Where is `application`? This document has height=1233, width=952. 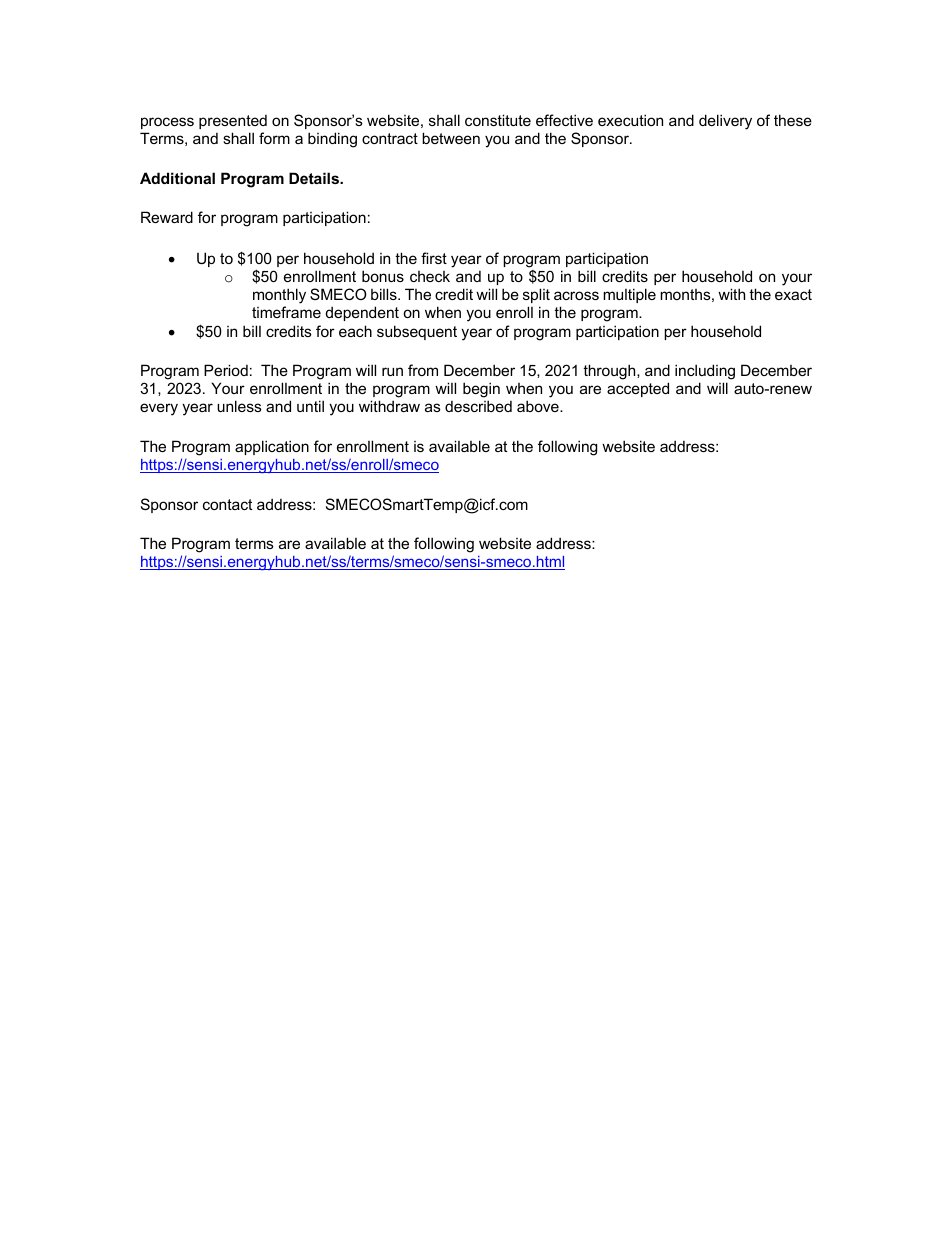
application is located at coordinates (272, 447).
